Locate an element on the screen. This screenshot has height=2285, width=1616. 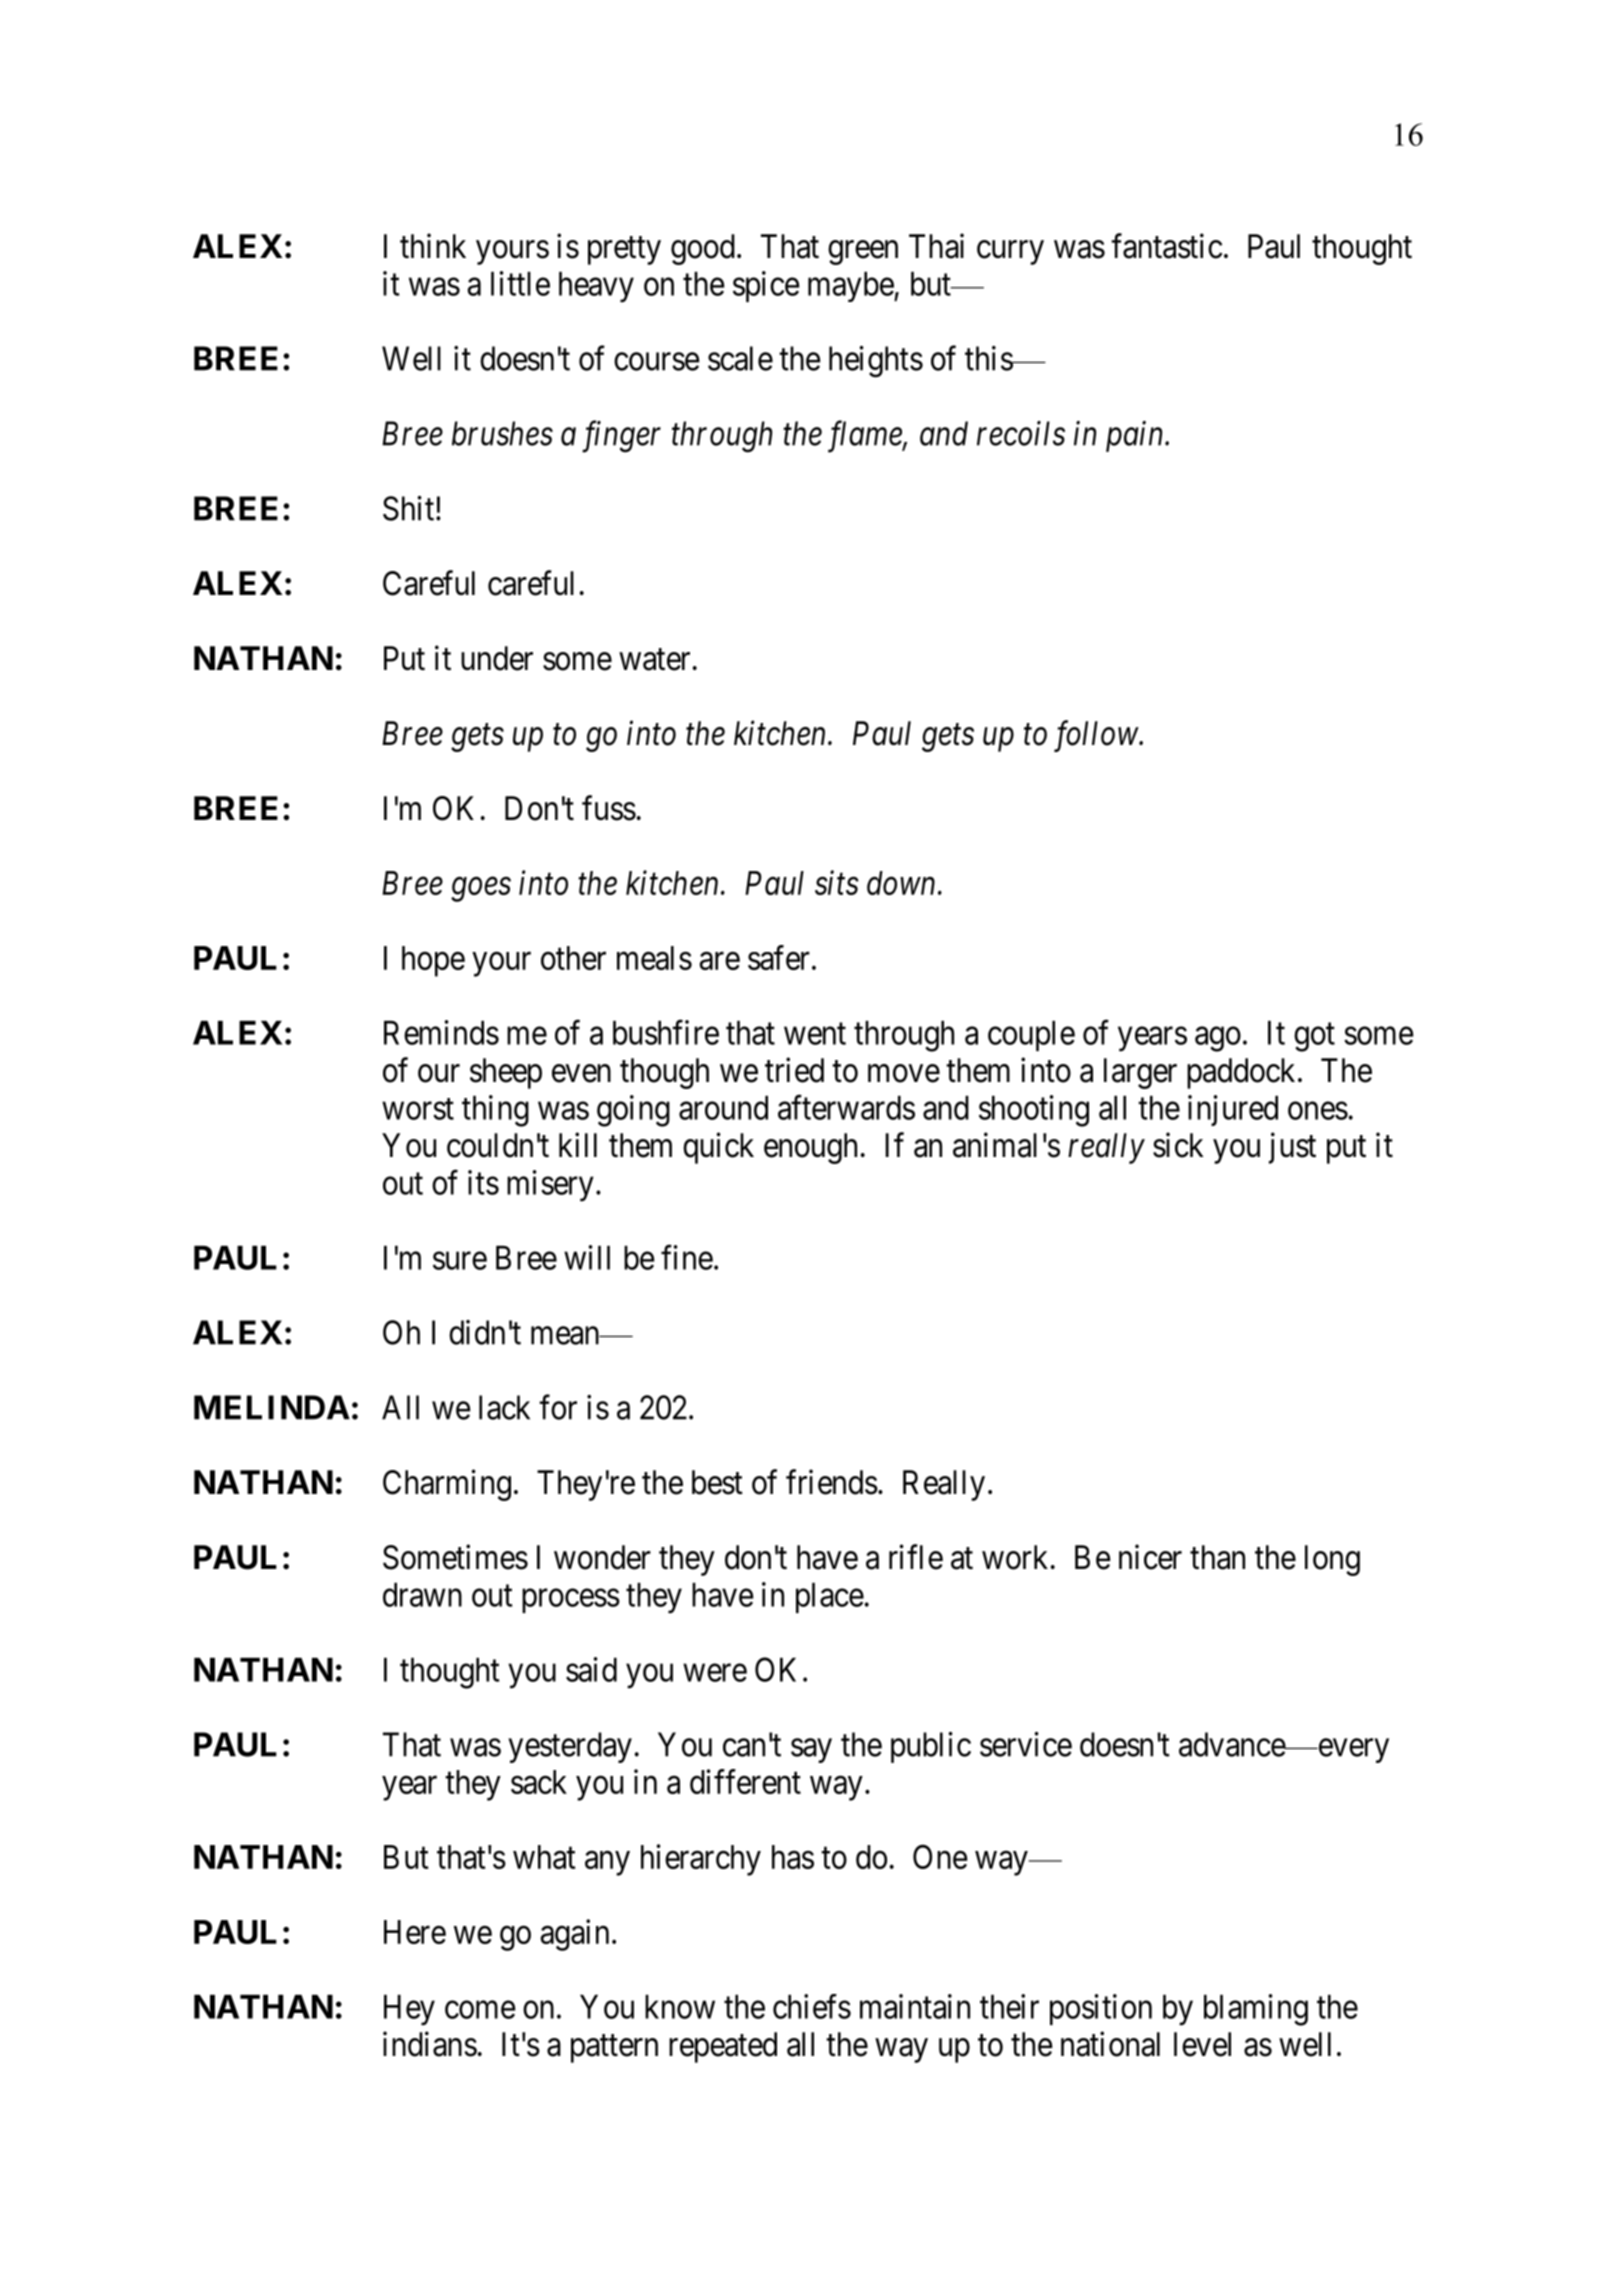
spice is located at coordinates (766, 286).
